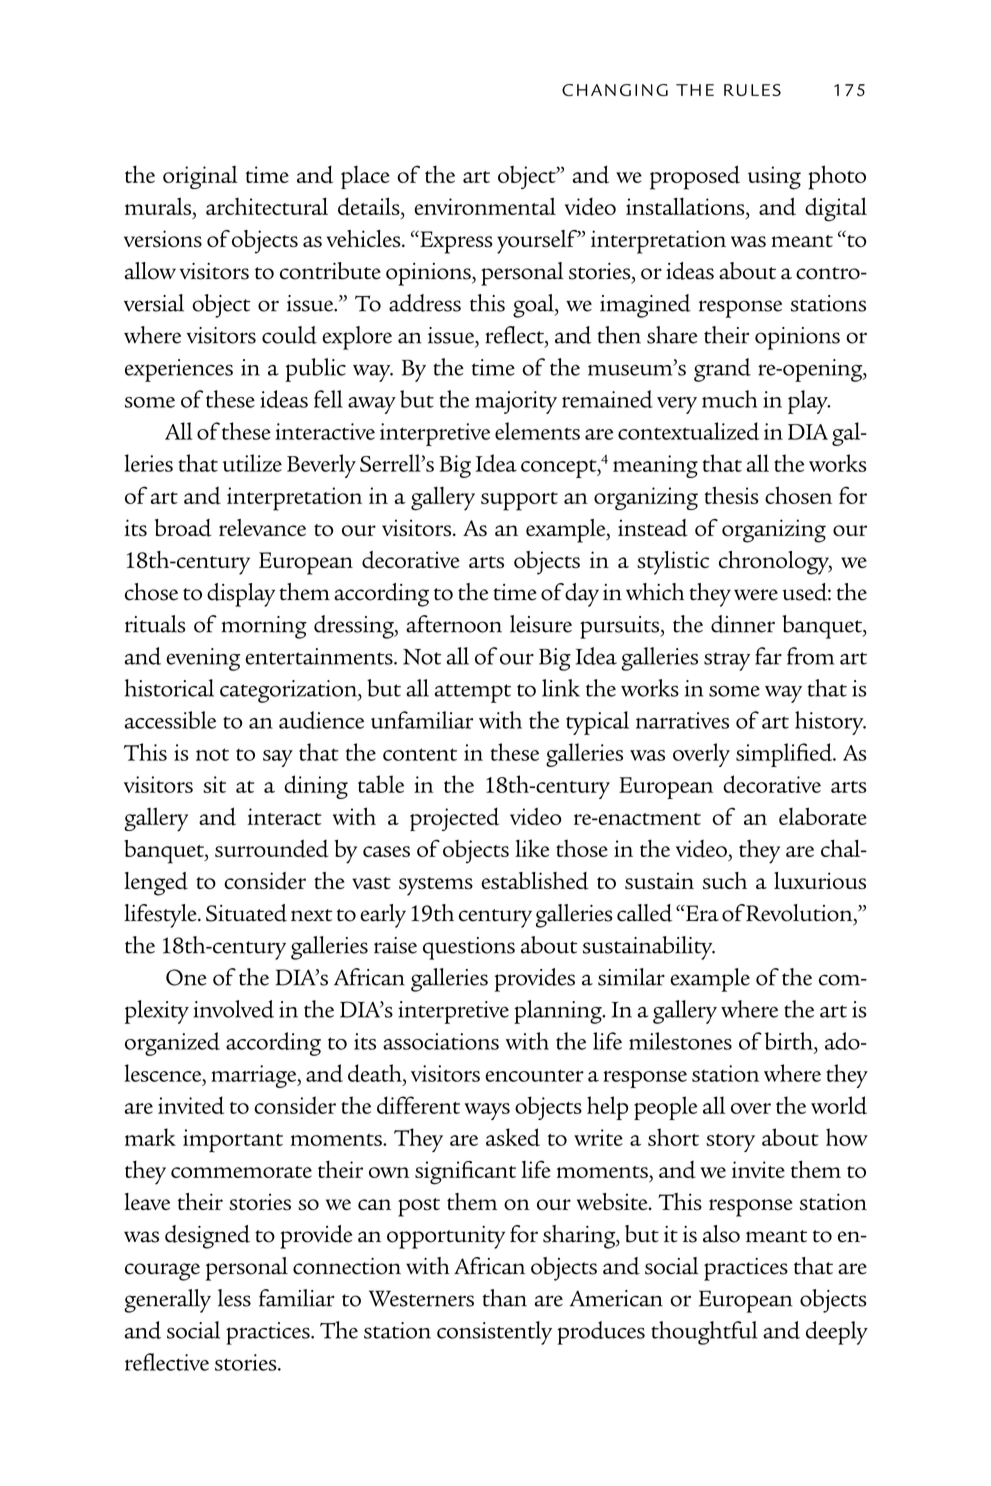  Describe the element at coordinates (774, 178) in the page. I see `using` at that location.
